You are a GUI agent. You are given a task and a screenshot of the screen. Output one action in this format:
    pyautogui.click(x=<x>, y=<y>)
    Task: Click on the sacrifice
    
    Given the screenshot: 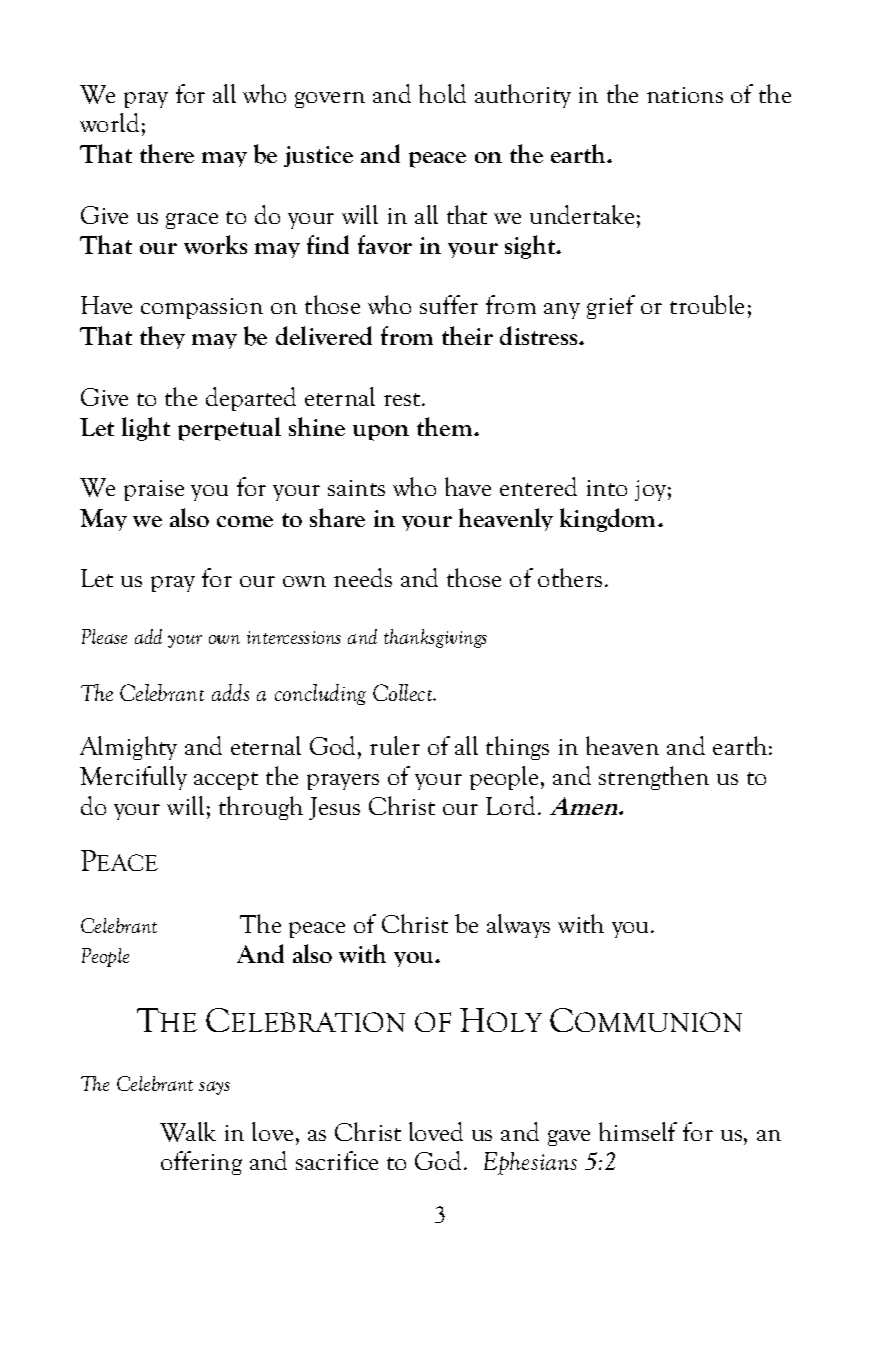 What is the action you would take?
    pyautogui.click(x=337, y=1160)
